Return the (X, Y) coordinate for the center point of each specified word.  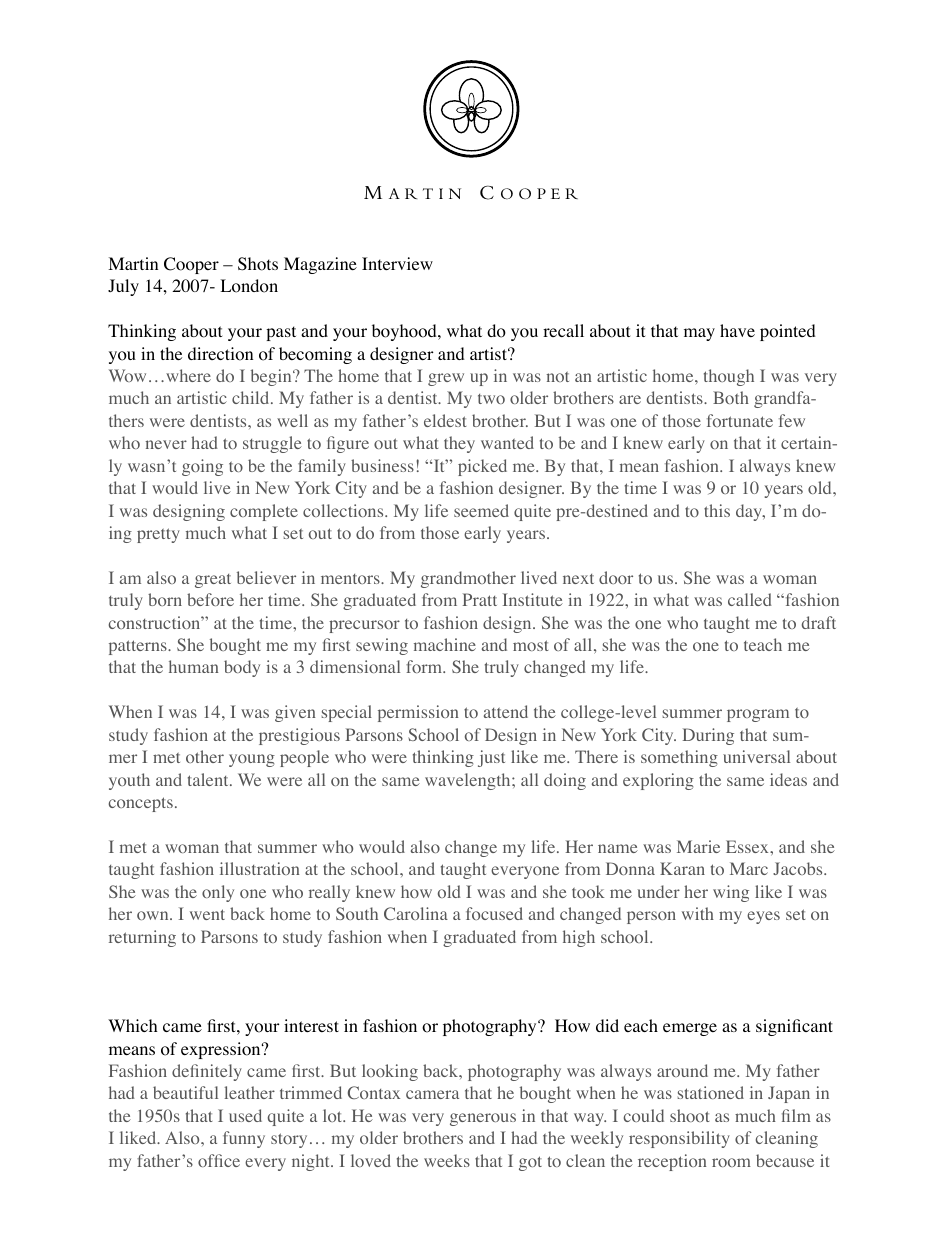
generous (483, 1119)
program (758, 715)
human (193, 666)
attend (506, 711)
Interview (397, 263)
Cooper (191, 265)
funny (244, 1139)
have (737, 330)
